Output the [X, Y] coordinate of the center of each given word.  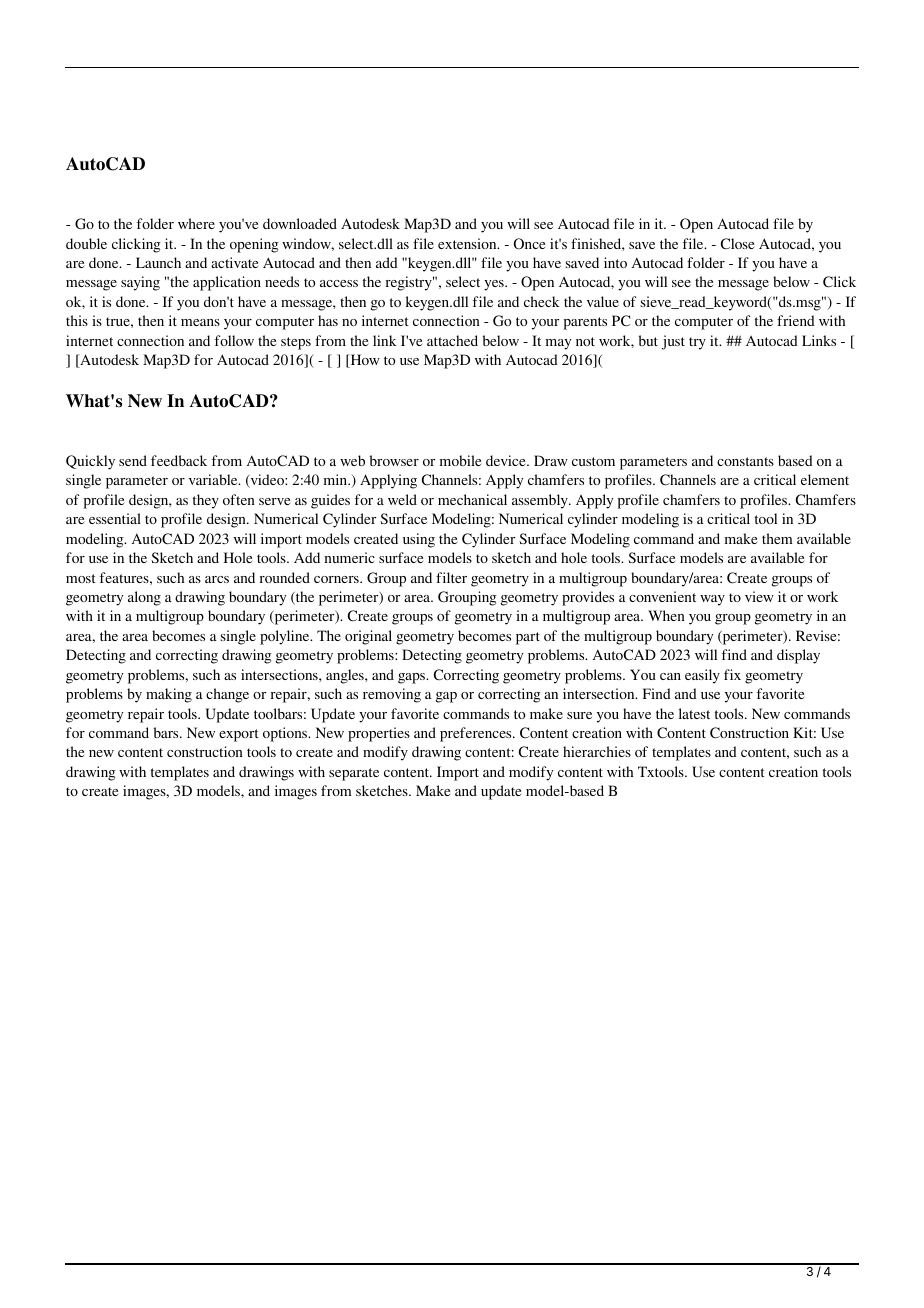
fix [732, 674]
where [196, 223]
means [200, 322]
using [419, 540]
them [777, 538]
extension [468, 243]
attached [452, 340]
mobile [460, 460]
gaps [412, 678]
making [169, 695]
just [673, 342]
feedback [179, 460]
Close [737, 243]
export [239, 735]
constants [745, 461]
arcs [217, 579]
